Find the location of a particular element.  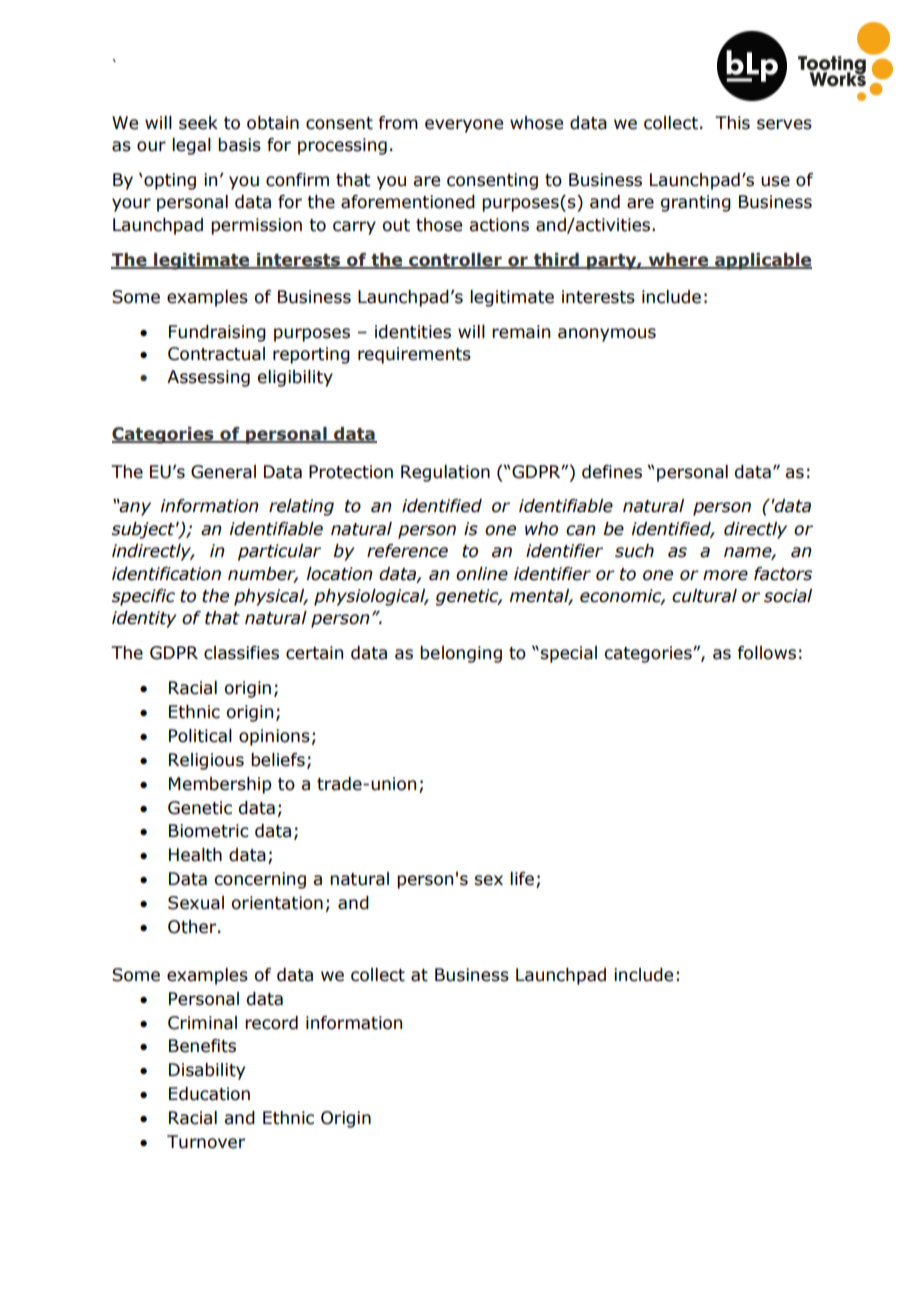

life is located at coordinates (522, 879).
